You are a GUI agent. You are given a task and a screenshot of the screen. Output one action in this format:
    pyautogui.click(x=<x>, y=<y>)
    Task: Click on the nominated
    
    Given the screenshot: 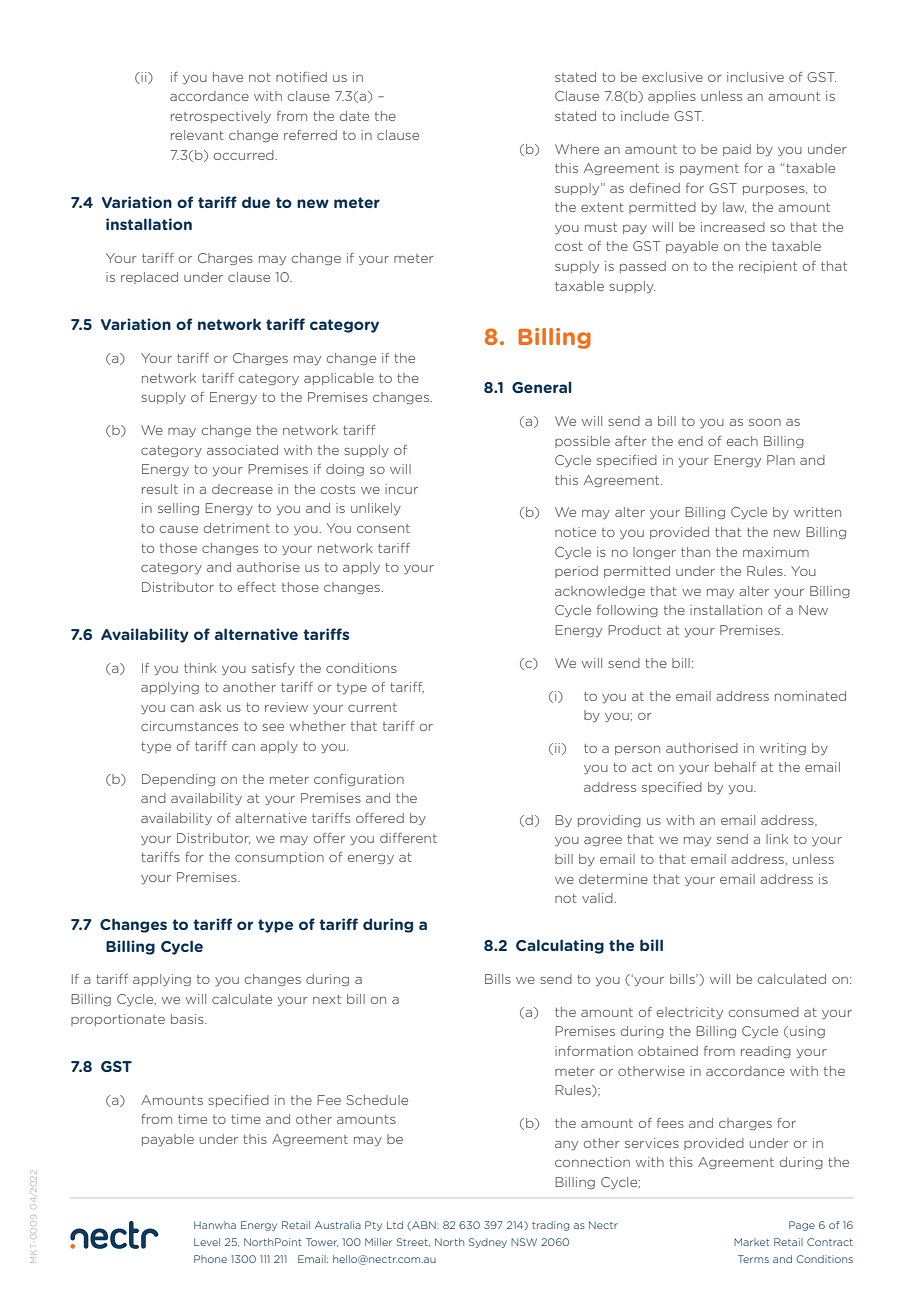 What is the action you would take?
    pyautogui.click(x=810, y=696)
